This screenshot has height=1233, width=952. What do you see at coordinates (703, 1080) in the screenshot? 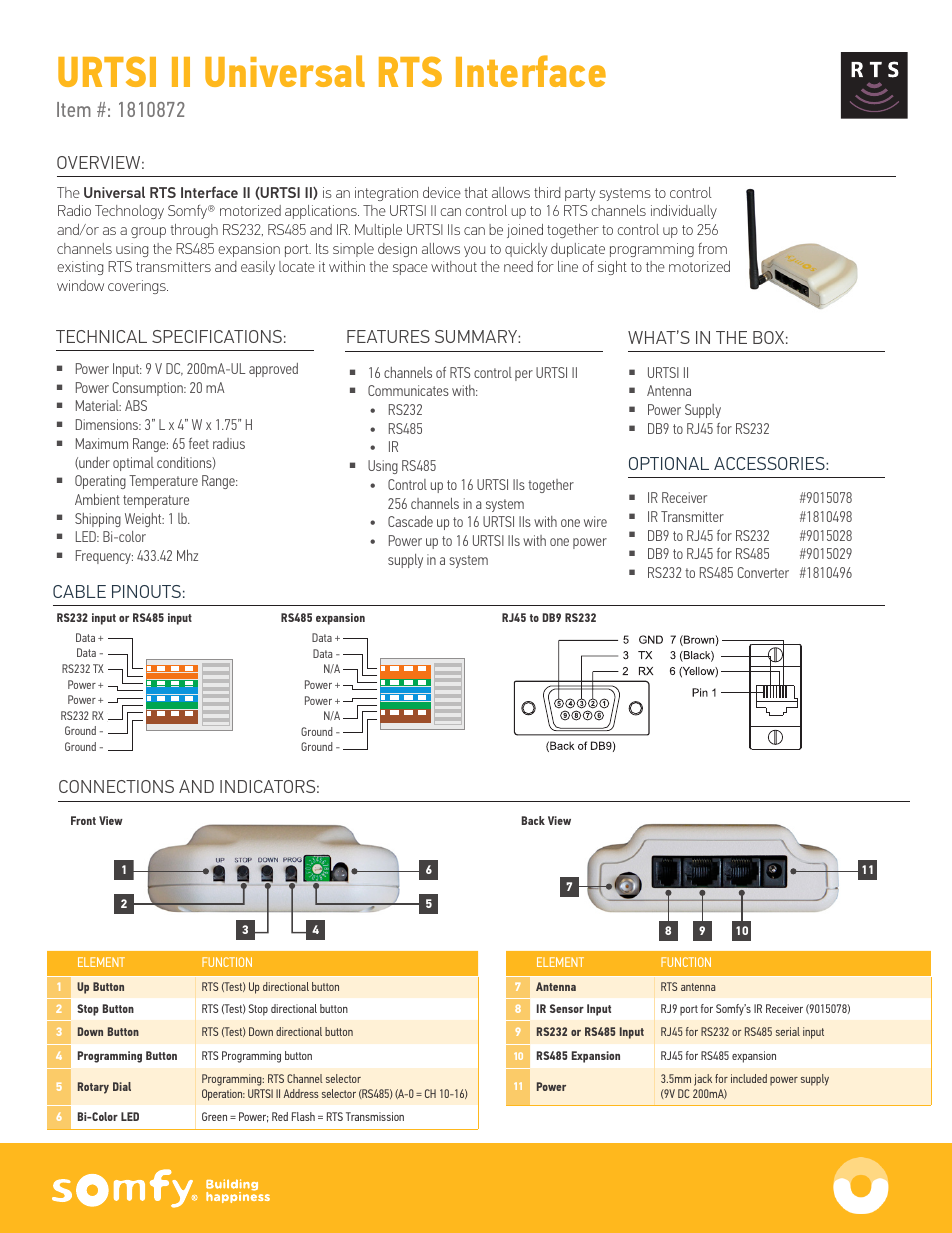
I see `jack` at bounding box center [703, 1080].
